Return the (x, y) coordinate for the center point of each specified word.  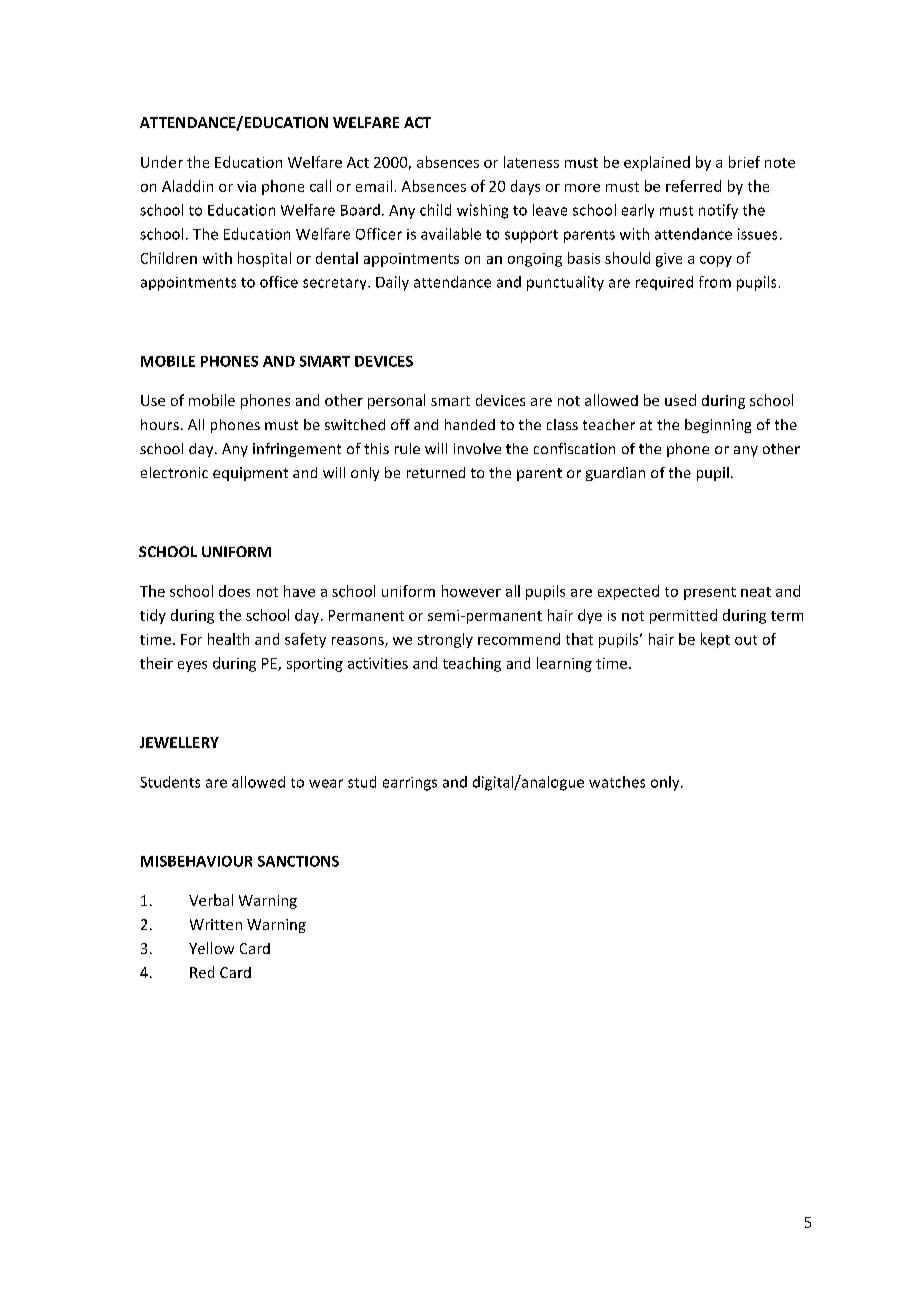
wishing (482, 211)
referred (693, 186)
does (234, 591)
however (471, 591)
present (710, 593)
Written (216, 924)
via (246, 186)
